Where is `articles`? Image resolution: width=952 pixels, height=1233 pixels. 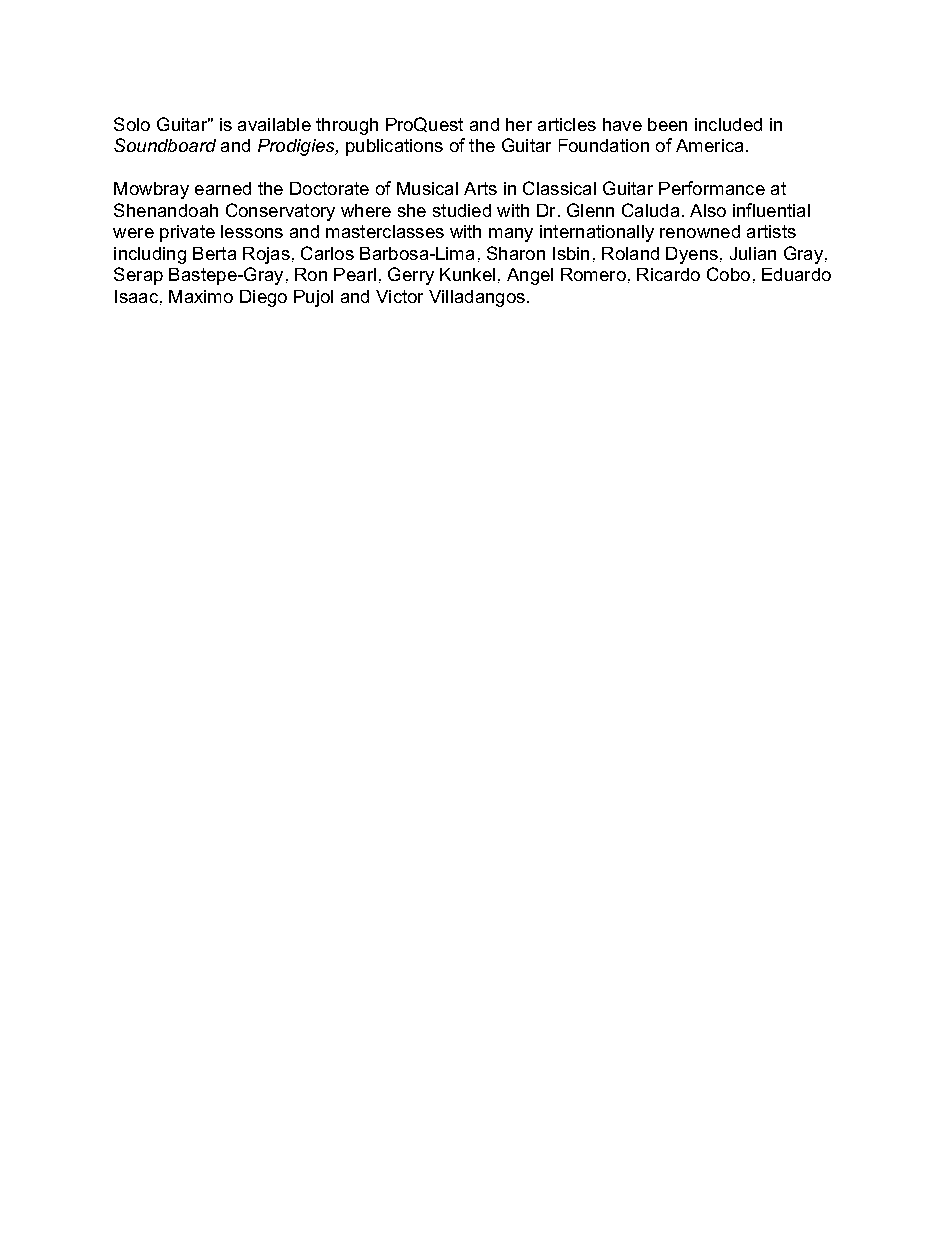 articles is located at coordinates (567, 124).
